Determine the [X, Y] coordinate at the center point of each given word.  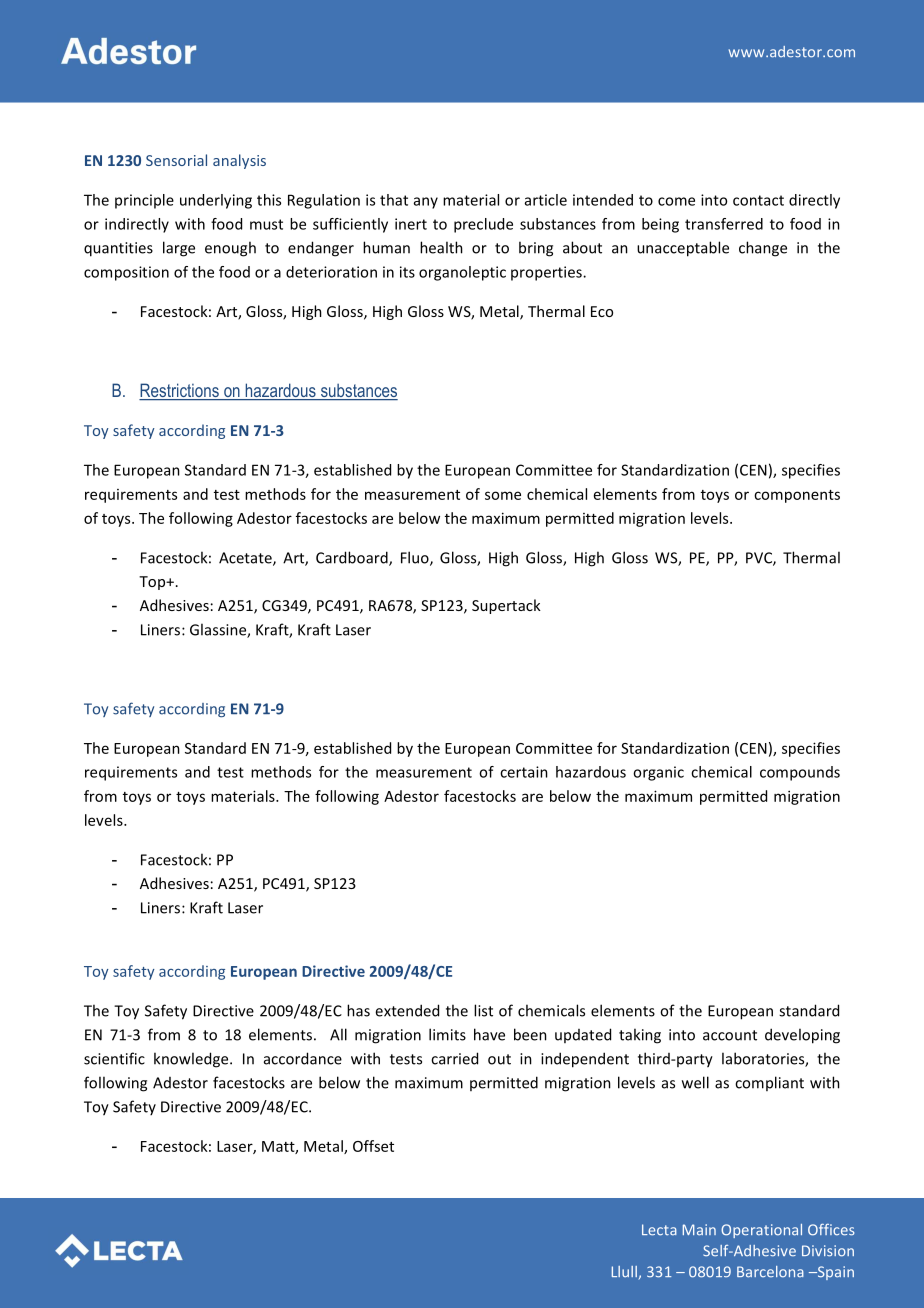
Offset [373, 1146]
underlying [216, 201]
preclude [483, 225]
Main [699, 1230]
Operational [761, 1231]
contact [758, 200]
